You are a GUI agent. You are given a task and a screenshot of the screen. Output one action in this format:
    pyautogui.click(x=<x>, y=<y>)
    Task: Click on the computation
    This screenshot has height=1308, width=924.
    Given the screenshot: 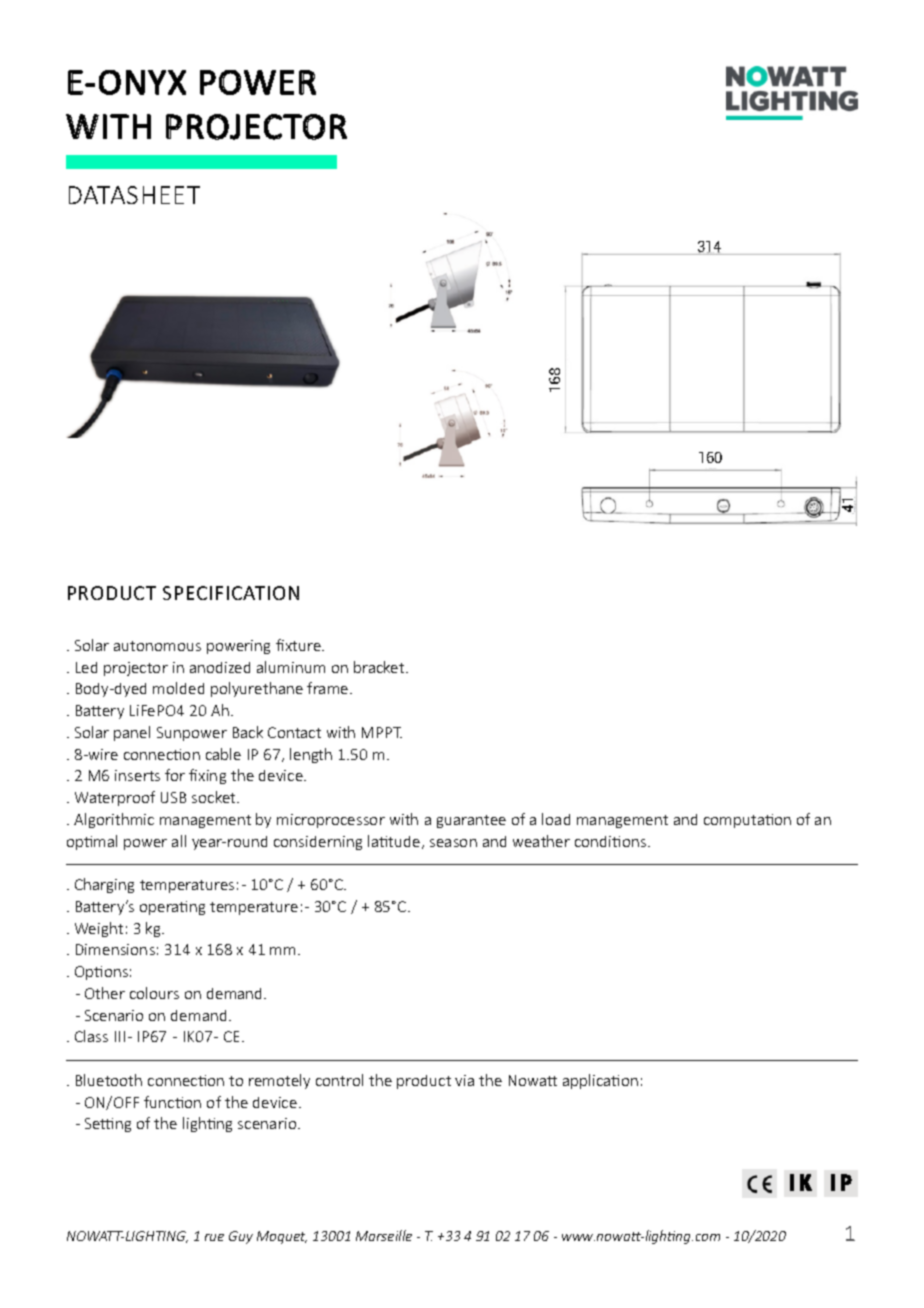 What is the action you would take?
    pyautogui.click(x=747, y=821)
